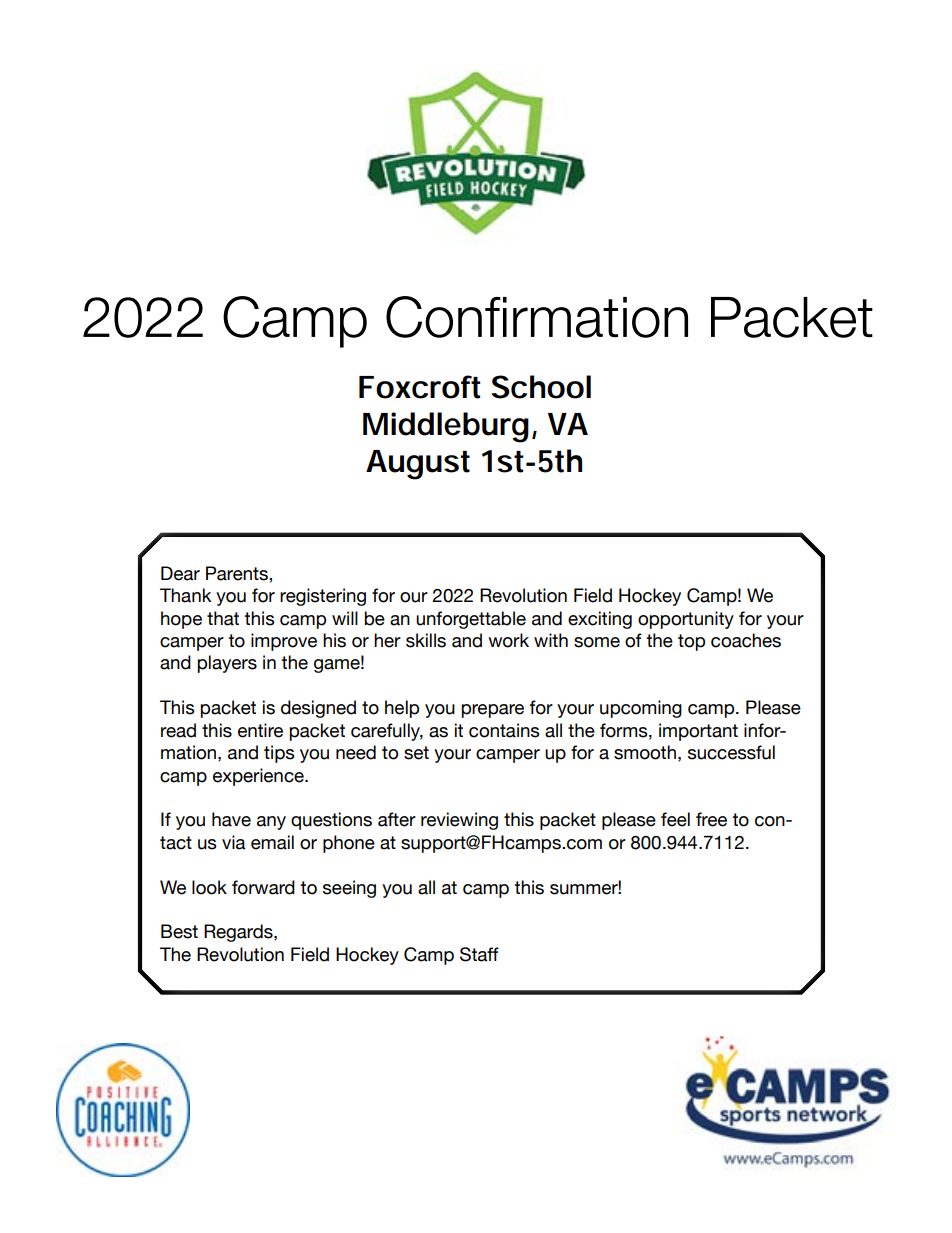 This screenshot has width=952, height=1233. I want to click on skills, so click(426, 640).
